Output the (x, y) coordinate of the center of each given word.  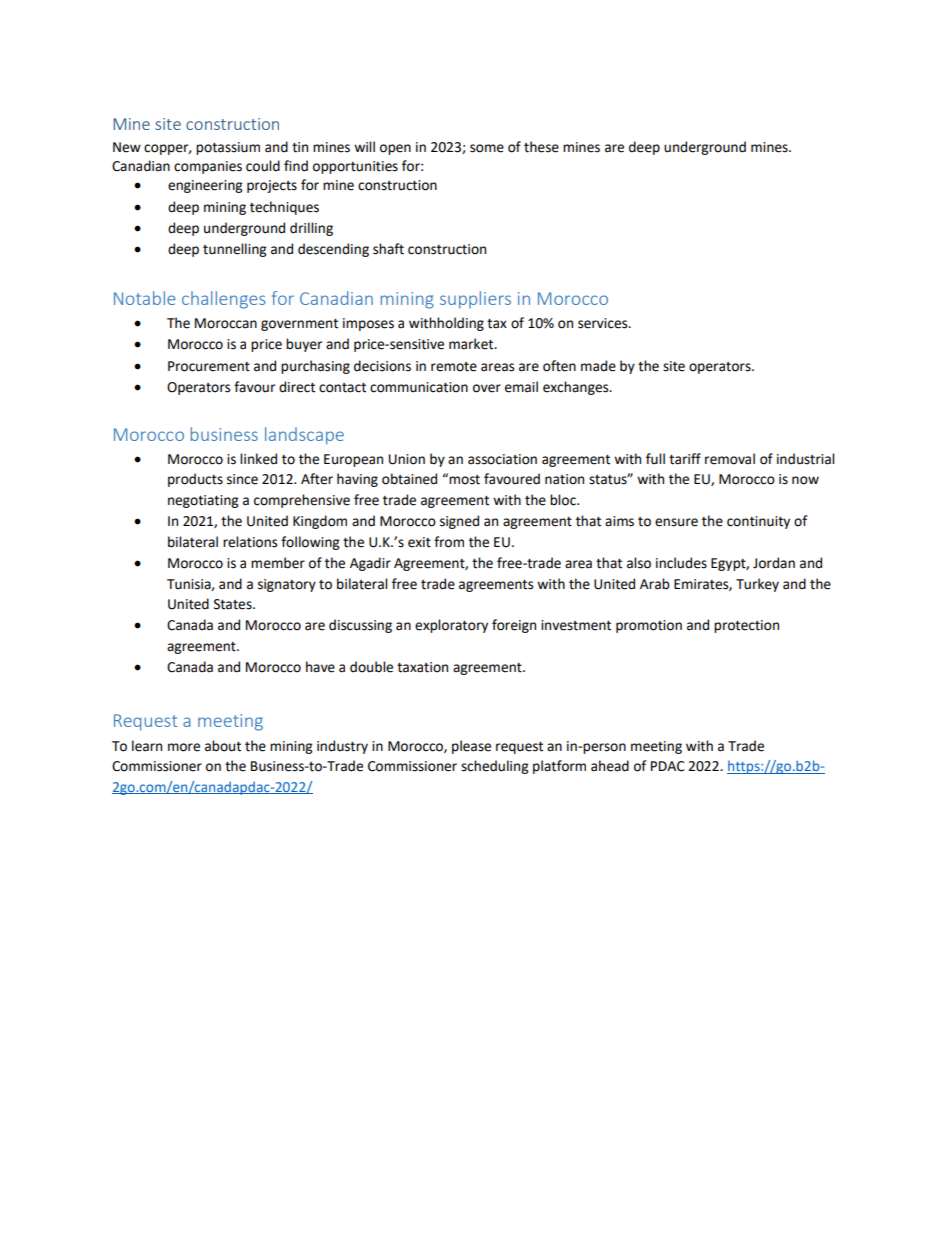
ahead (610, 766)
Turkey (757, 585)
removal (730, 459)
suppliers (475, 300)
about (223, 746)
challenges (224, 300)
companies (208, 167)
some (487, 148)
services (604, 323)
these (541, 147)
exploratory (451, 626)
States (234, 604)
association (502, 459)
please (471, 747)
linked (258, 459)
